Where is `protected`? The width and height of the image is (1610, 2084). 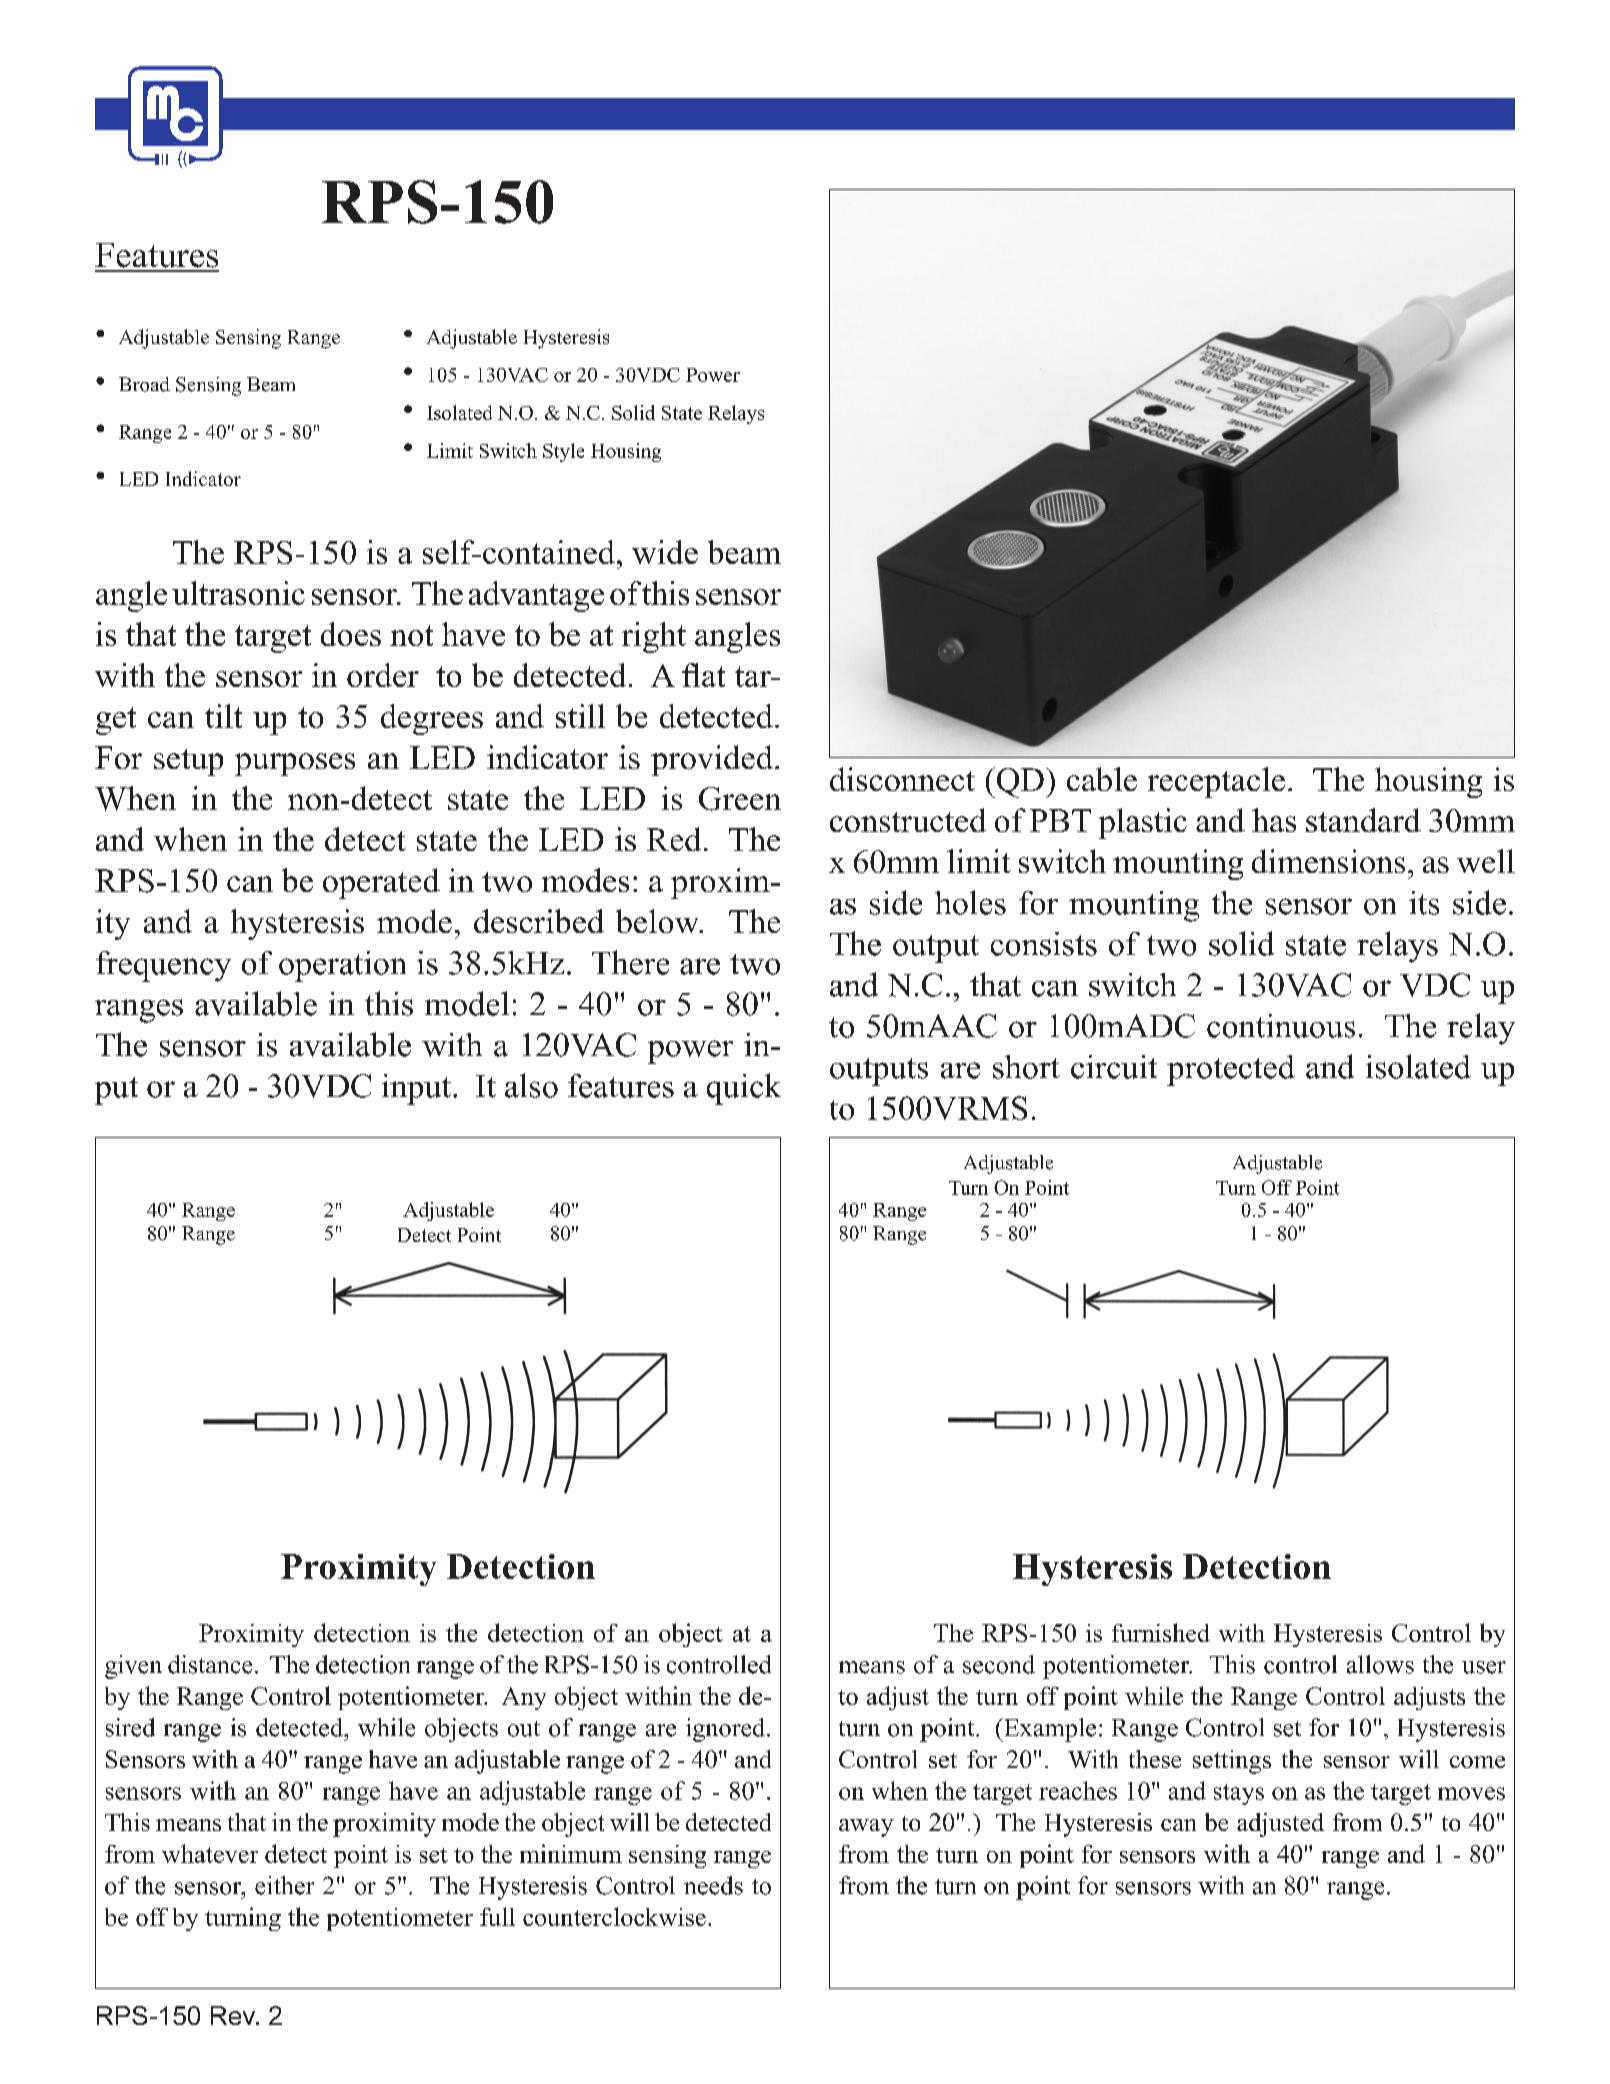
protected is located at coordinates (1231, 1070).
